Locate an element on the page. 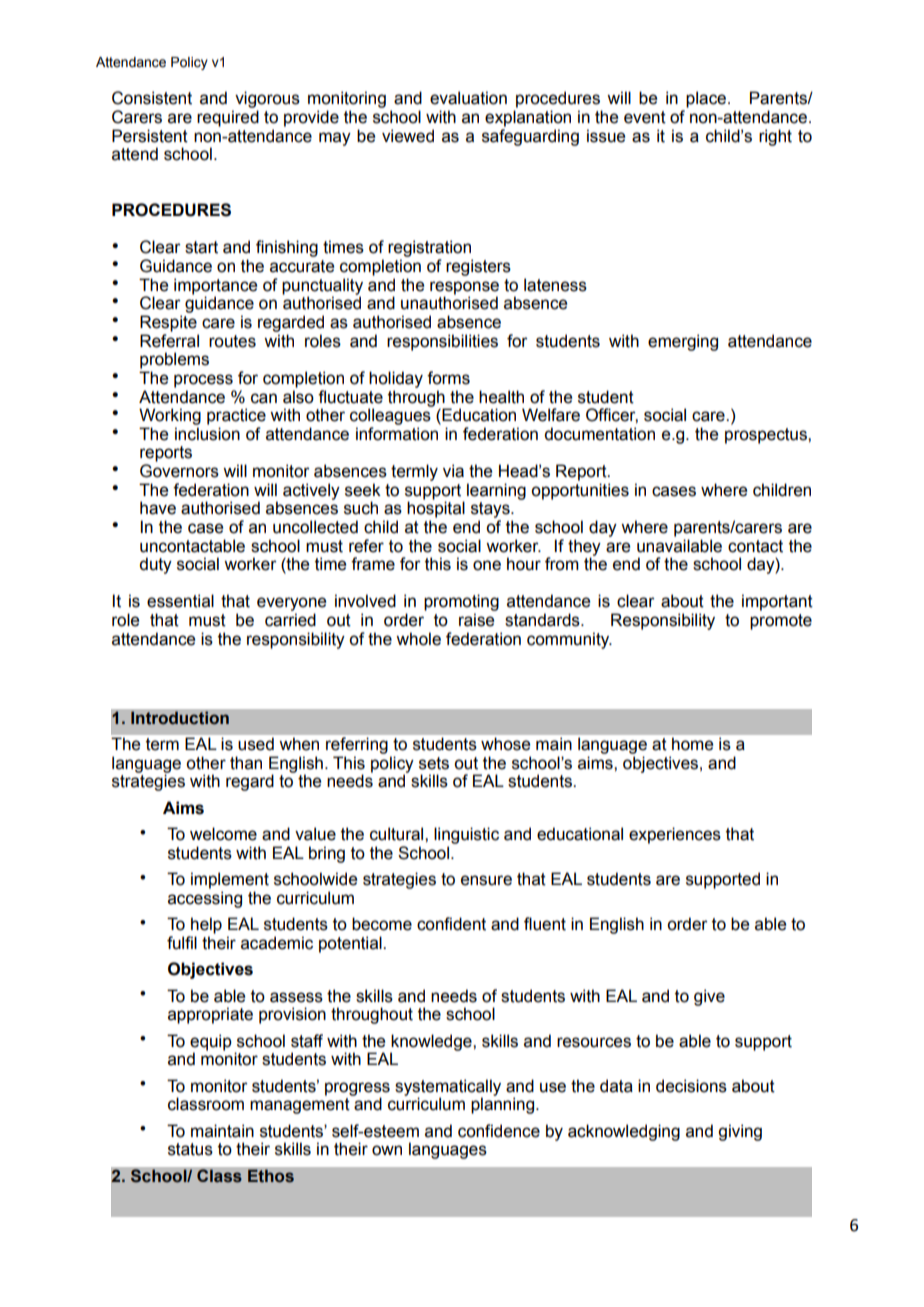  confidence is located at coordinates (499, 1131).
